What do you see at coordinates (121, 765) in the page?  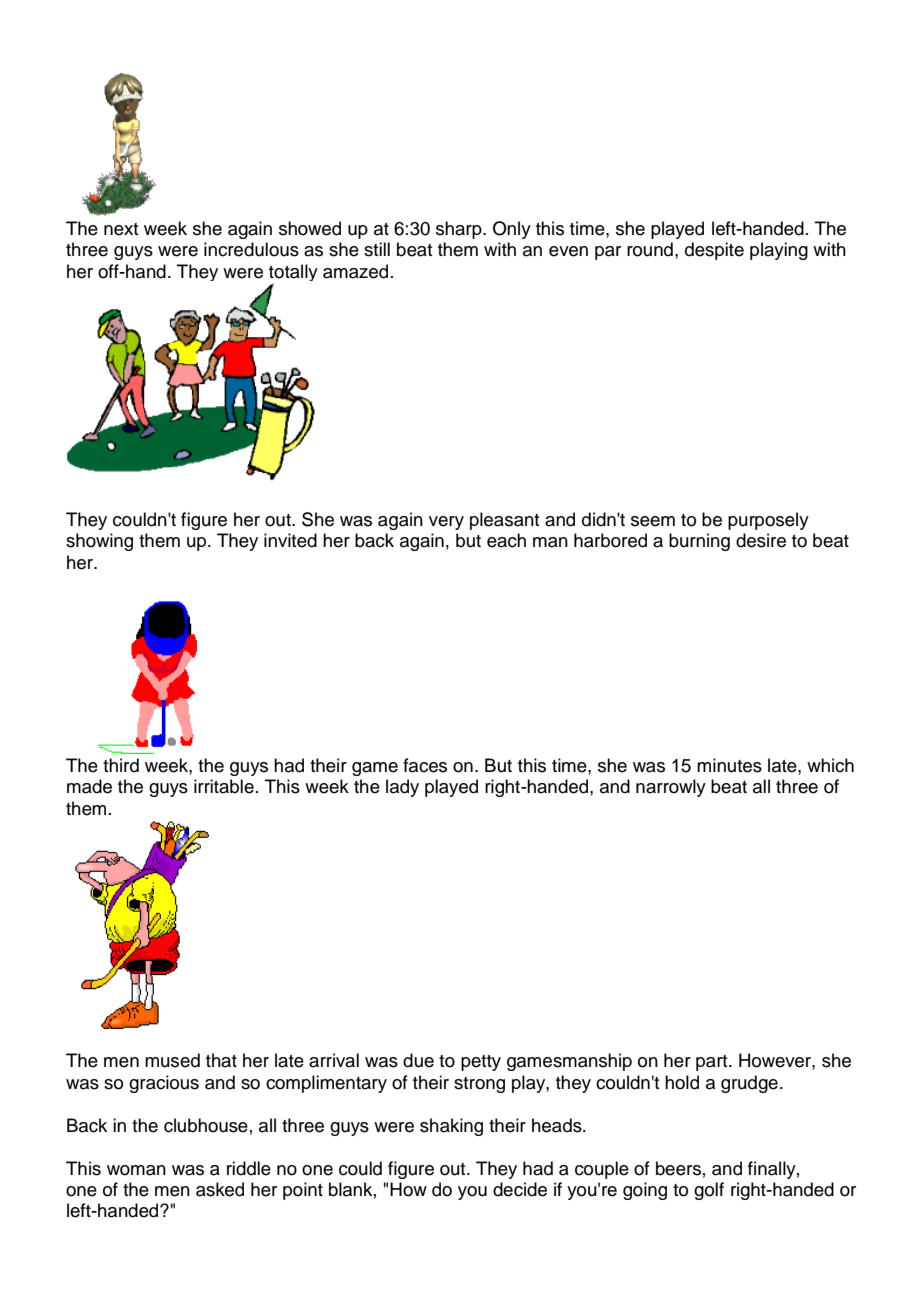 I see `third` at bounding box center [121, 765].
